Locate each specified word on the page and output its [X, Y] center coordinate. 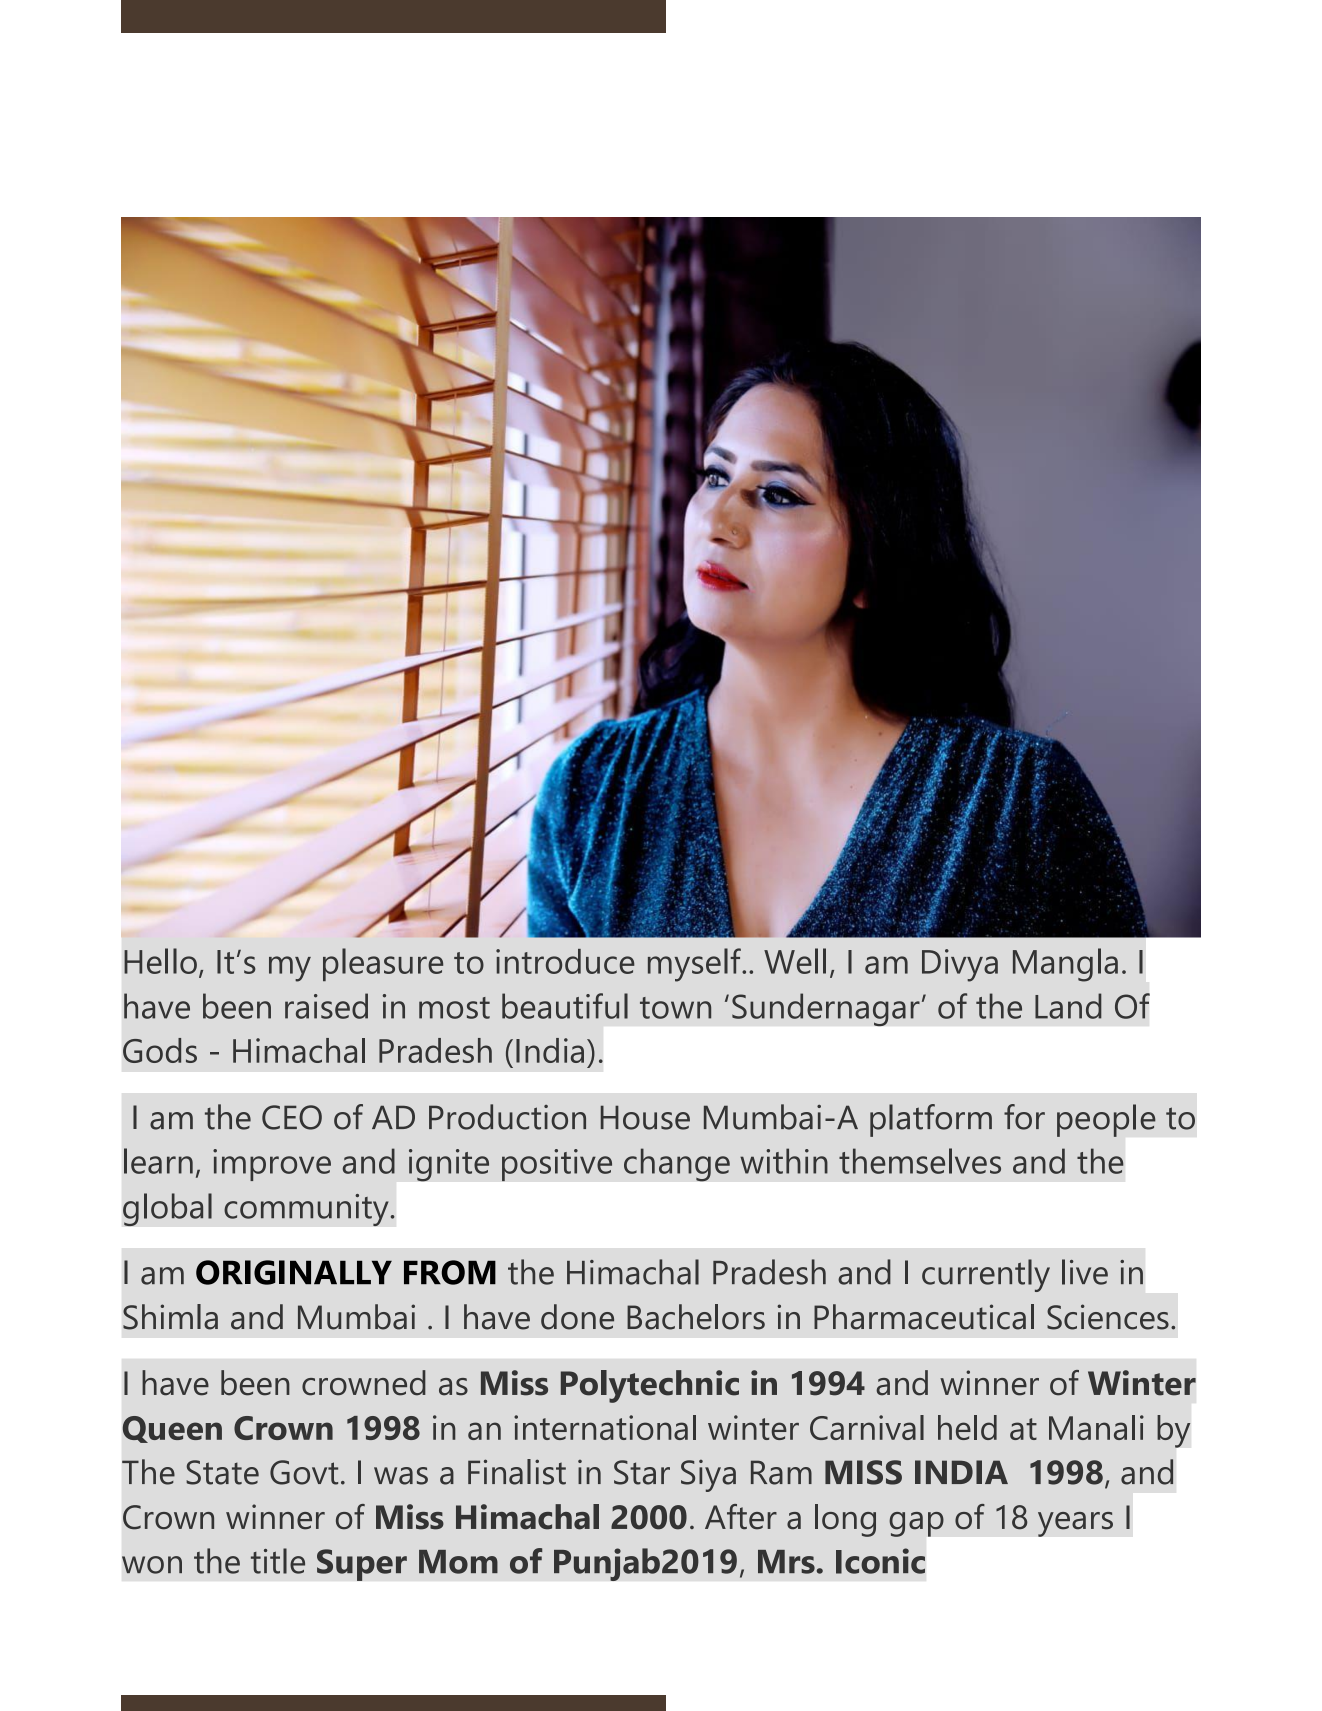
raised [326, 1006]
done [577, 1317]
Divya [960, 965]
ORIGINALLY [294, 1272]
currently [986, 1275]
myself [695, 965]
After [741, 1517]
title [278, 1561]
